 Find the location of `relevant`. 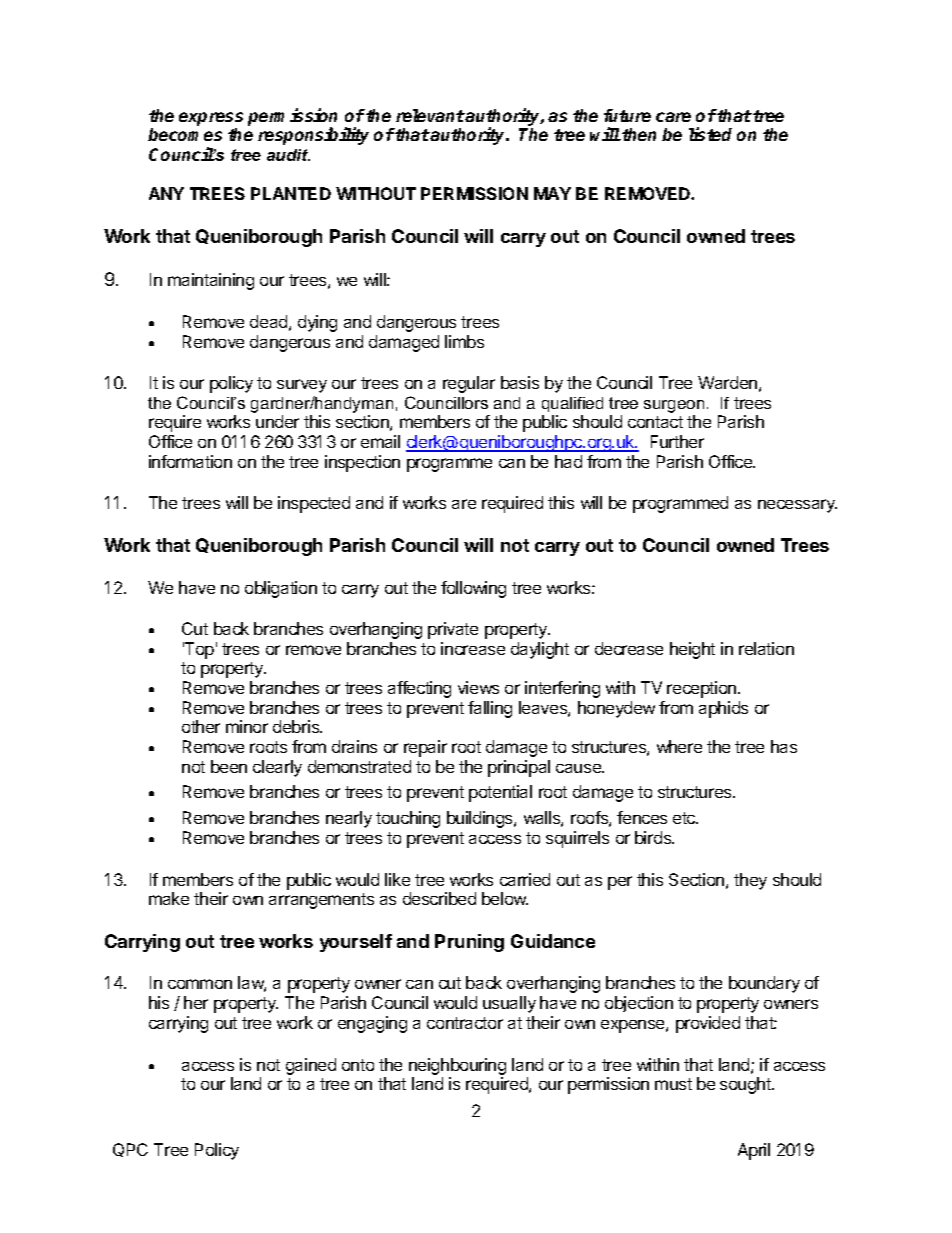

relevant is located at coordinates (430, 115).
